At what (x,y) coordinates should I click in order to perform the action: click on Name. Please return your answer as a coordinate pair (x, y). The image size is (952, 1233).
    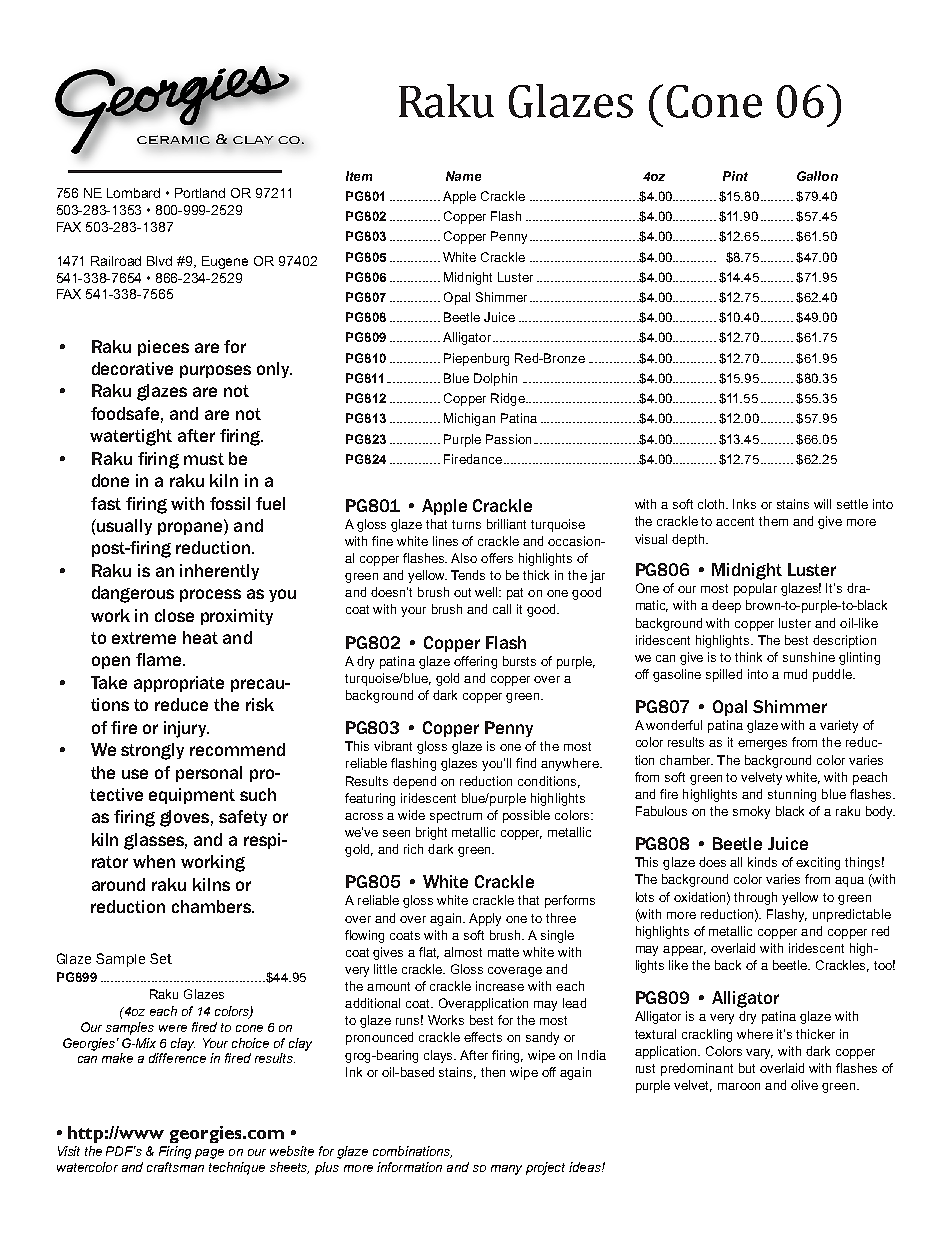
    Looking at the image, I should click on (463, 176).
